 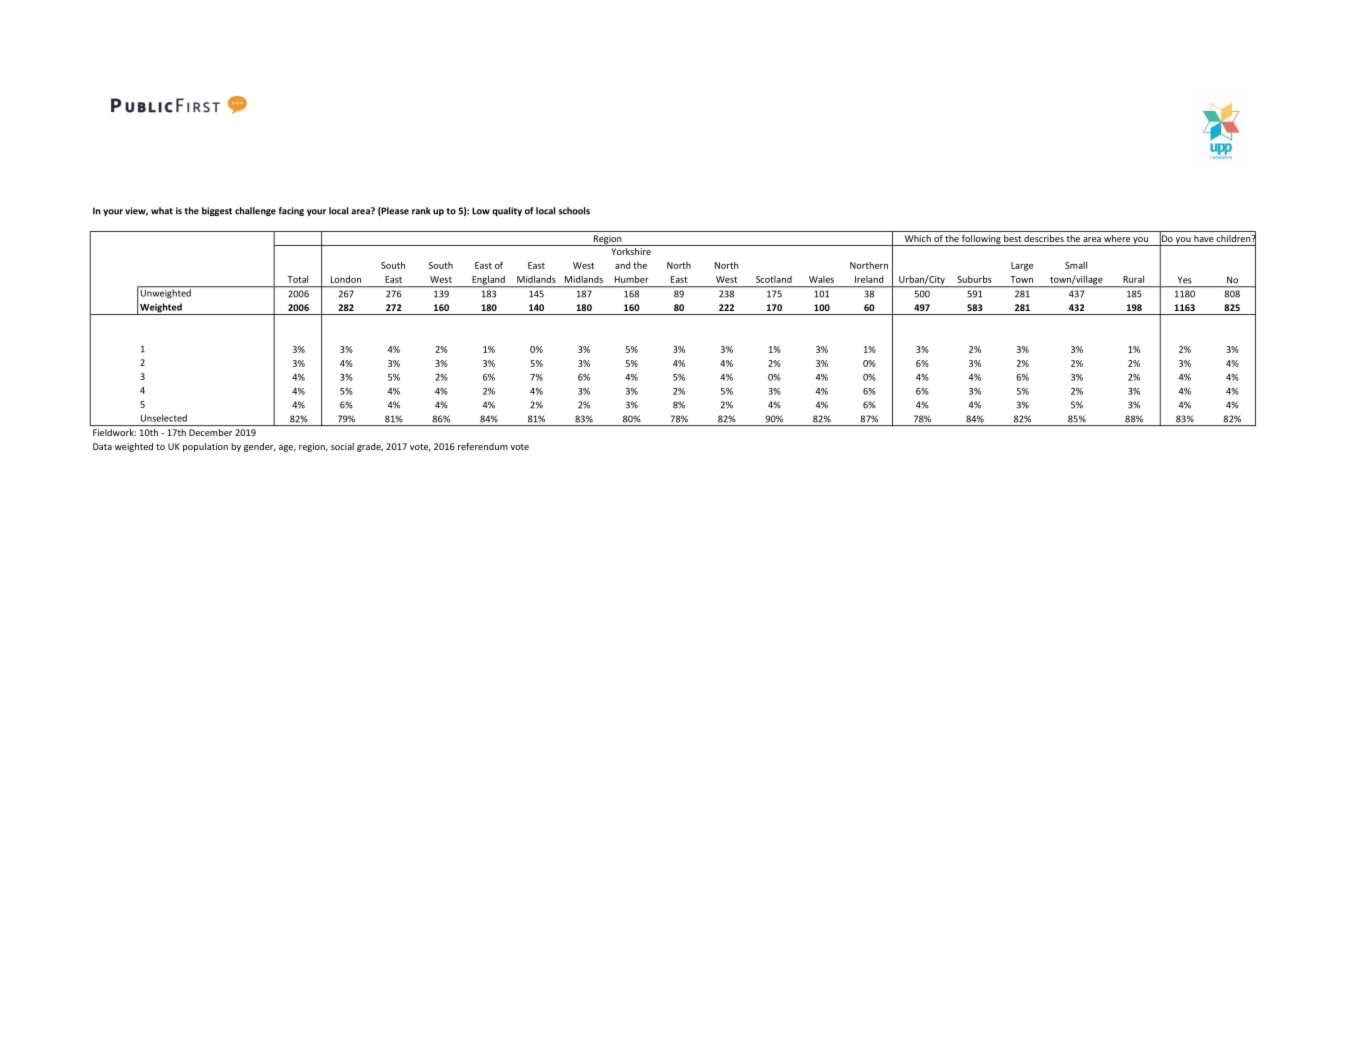 What do you see at coordinates (164, 418) in the document?
I see `Unselected` at bounding box center [164, 418].
